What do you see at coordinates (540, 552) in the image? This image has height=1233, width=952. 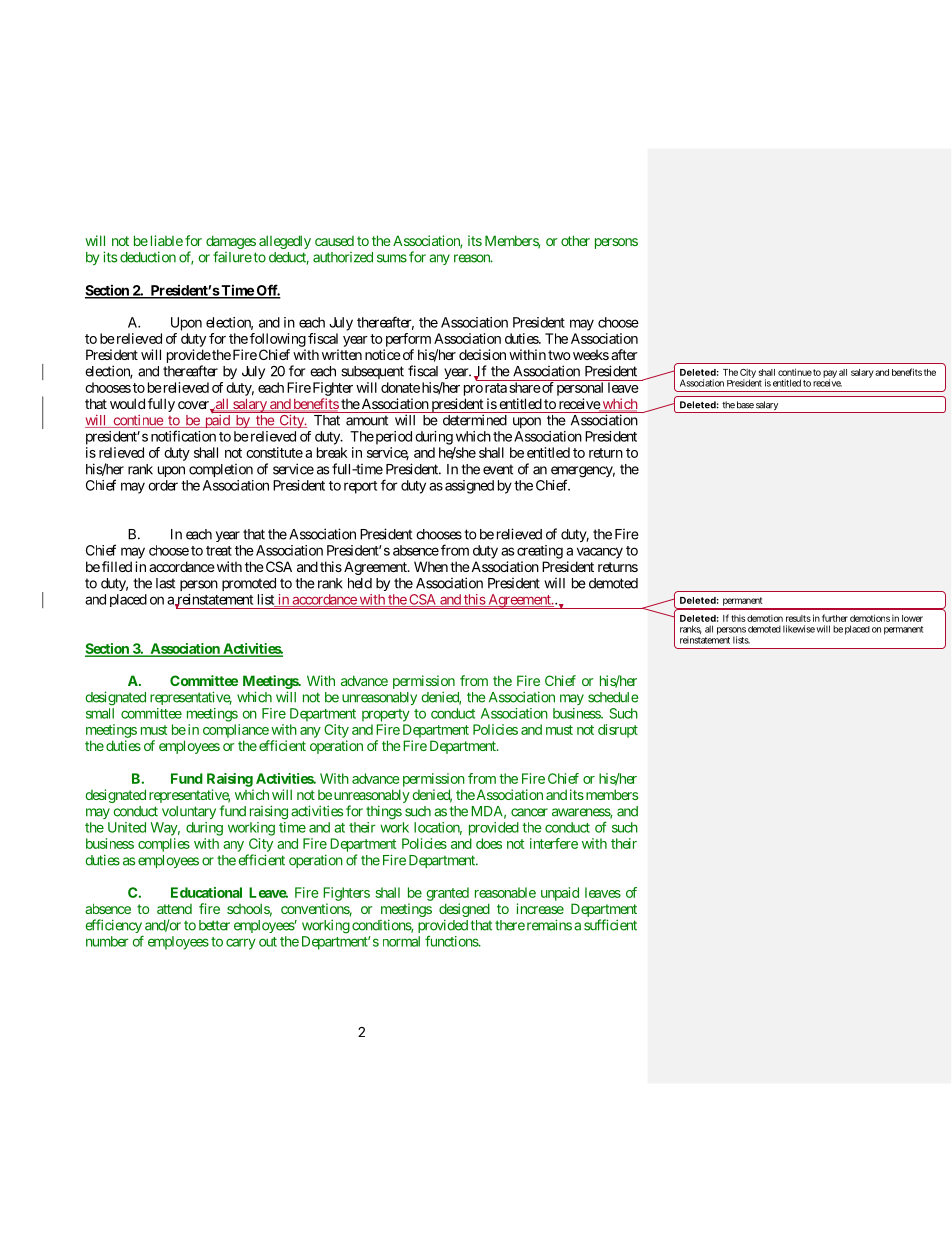 I see `creating` at bounding box center [540, 552].
